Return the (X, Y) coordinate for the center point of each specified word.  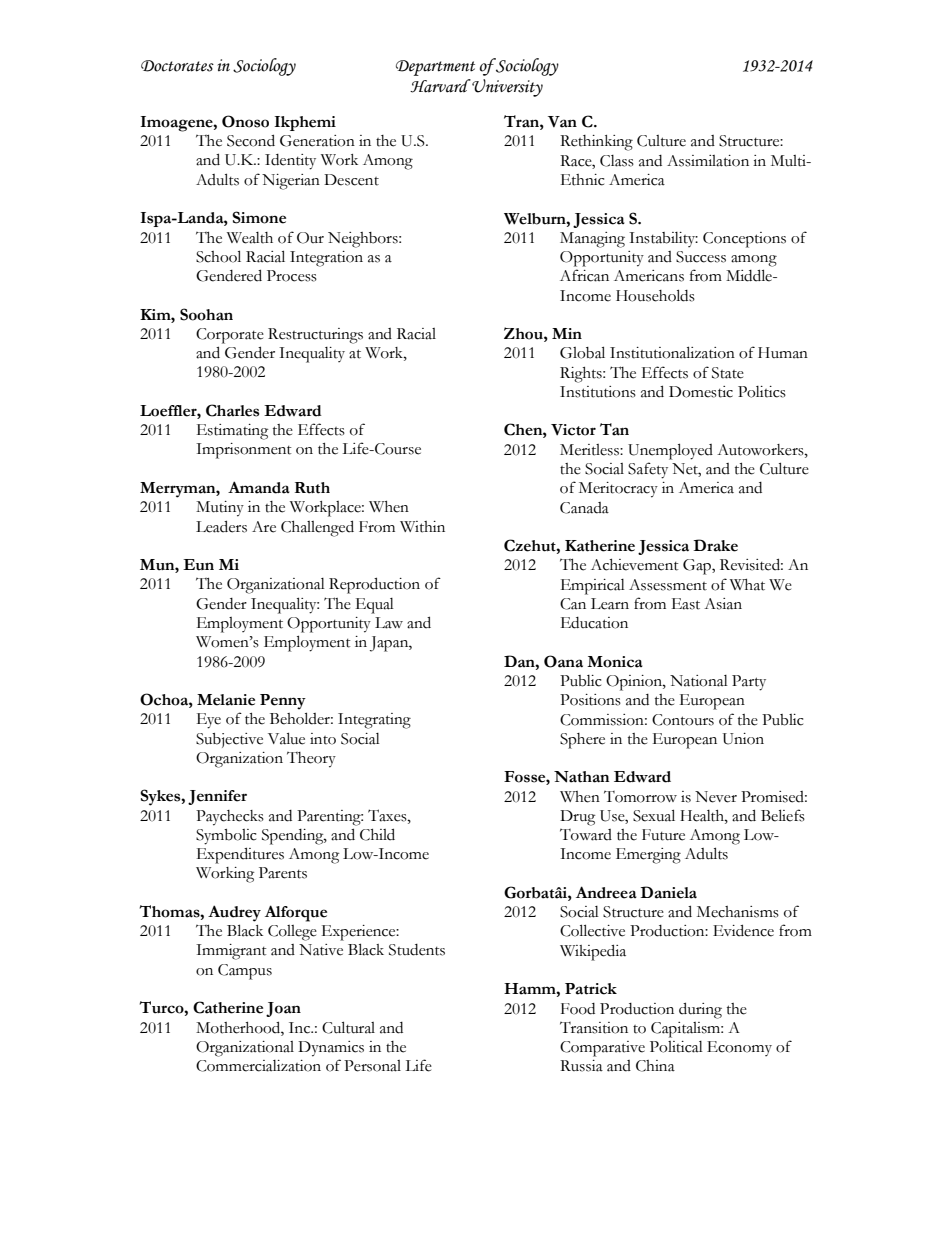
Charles (232, 410)
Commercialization (258, 1066)
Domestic (701, 392)
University (507, 88)
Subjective (229, 740)
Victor (573, 430)
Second (251, 140)
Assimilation (708, 161)
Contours (683, 720)
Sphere (582, 741)
